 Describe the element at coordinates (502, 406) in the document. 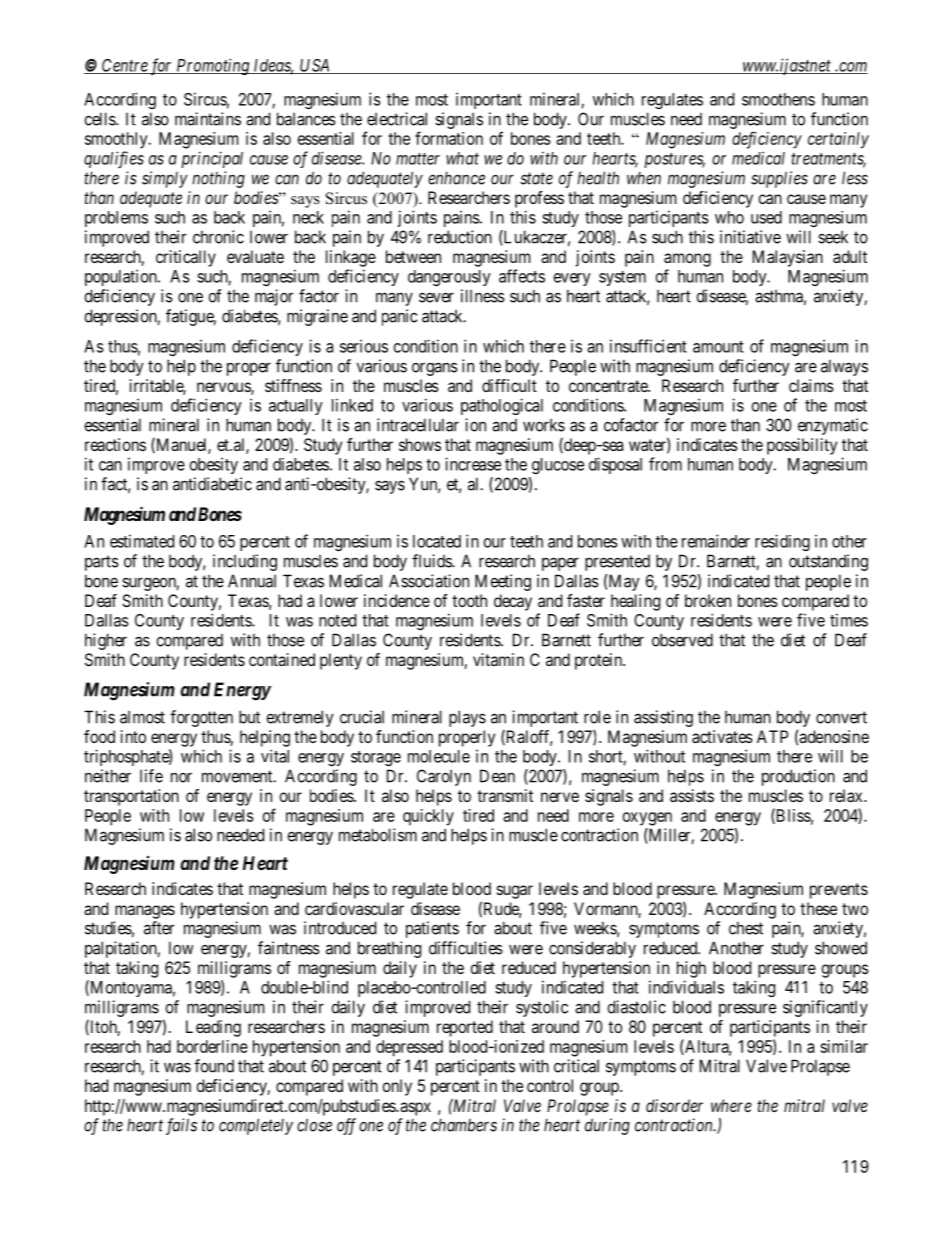

I see `pathological` at that location.
